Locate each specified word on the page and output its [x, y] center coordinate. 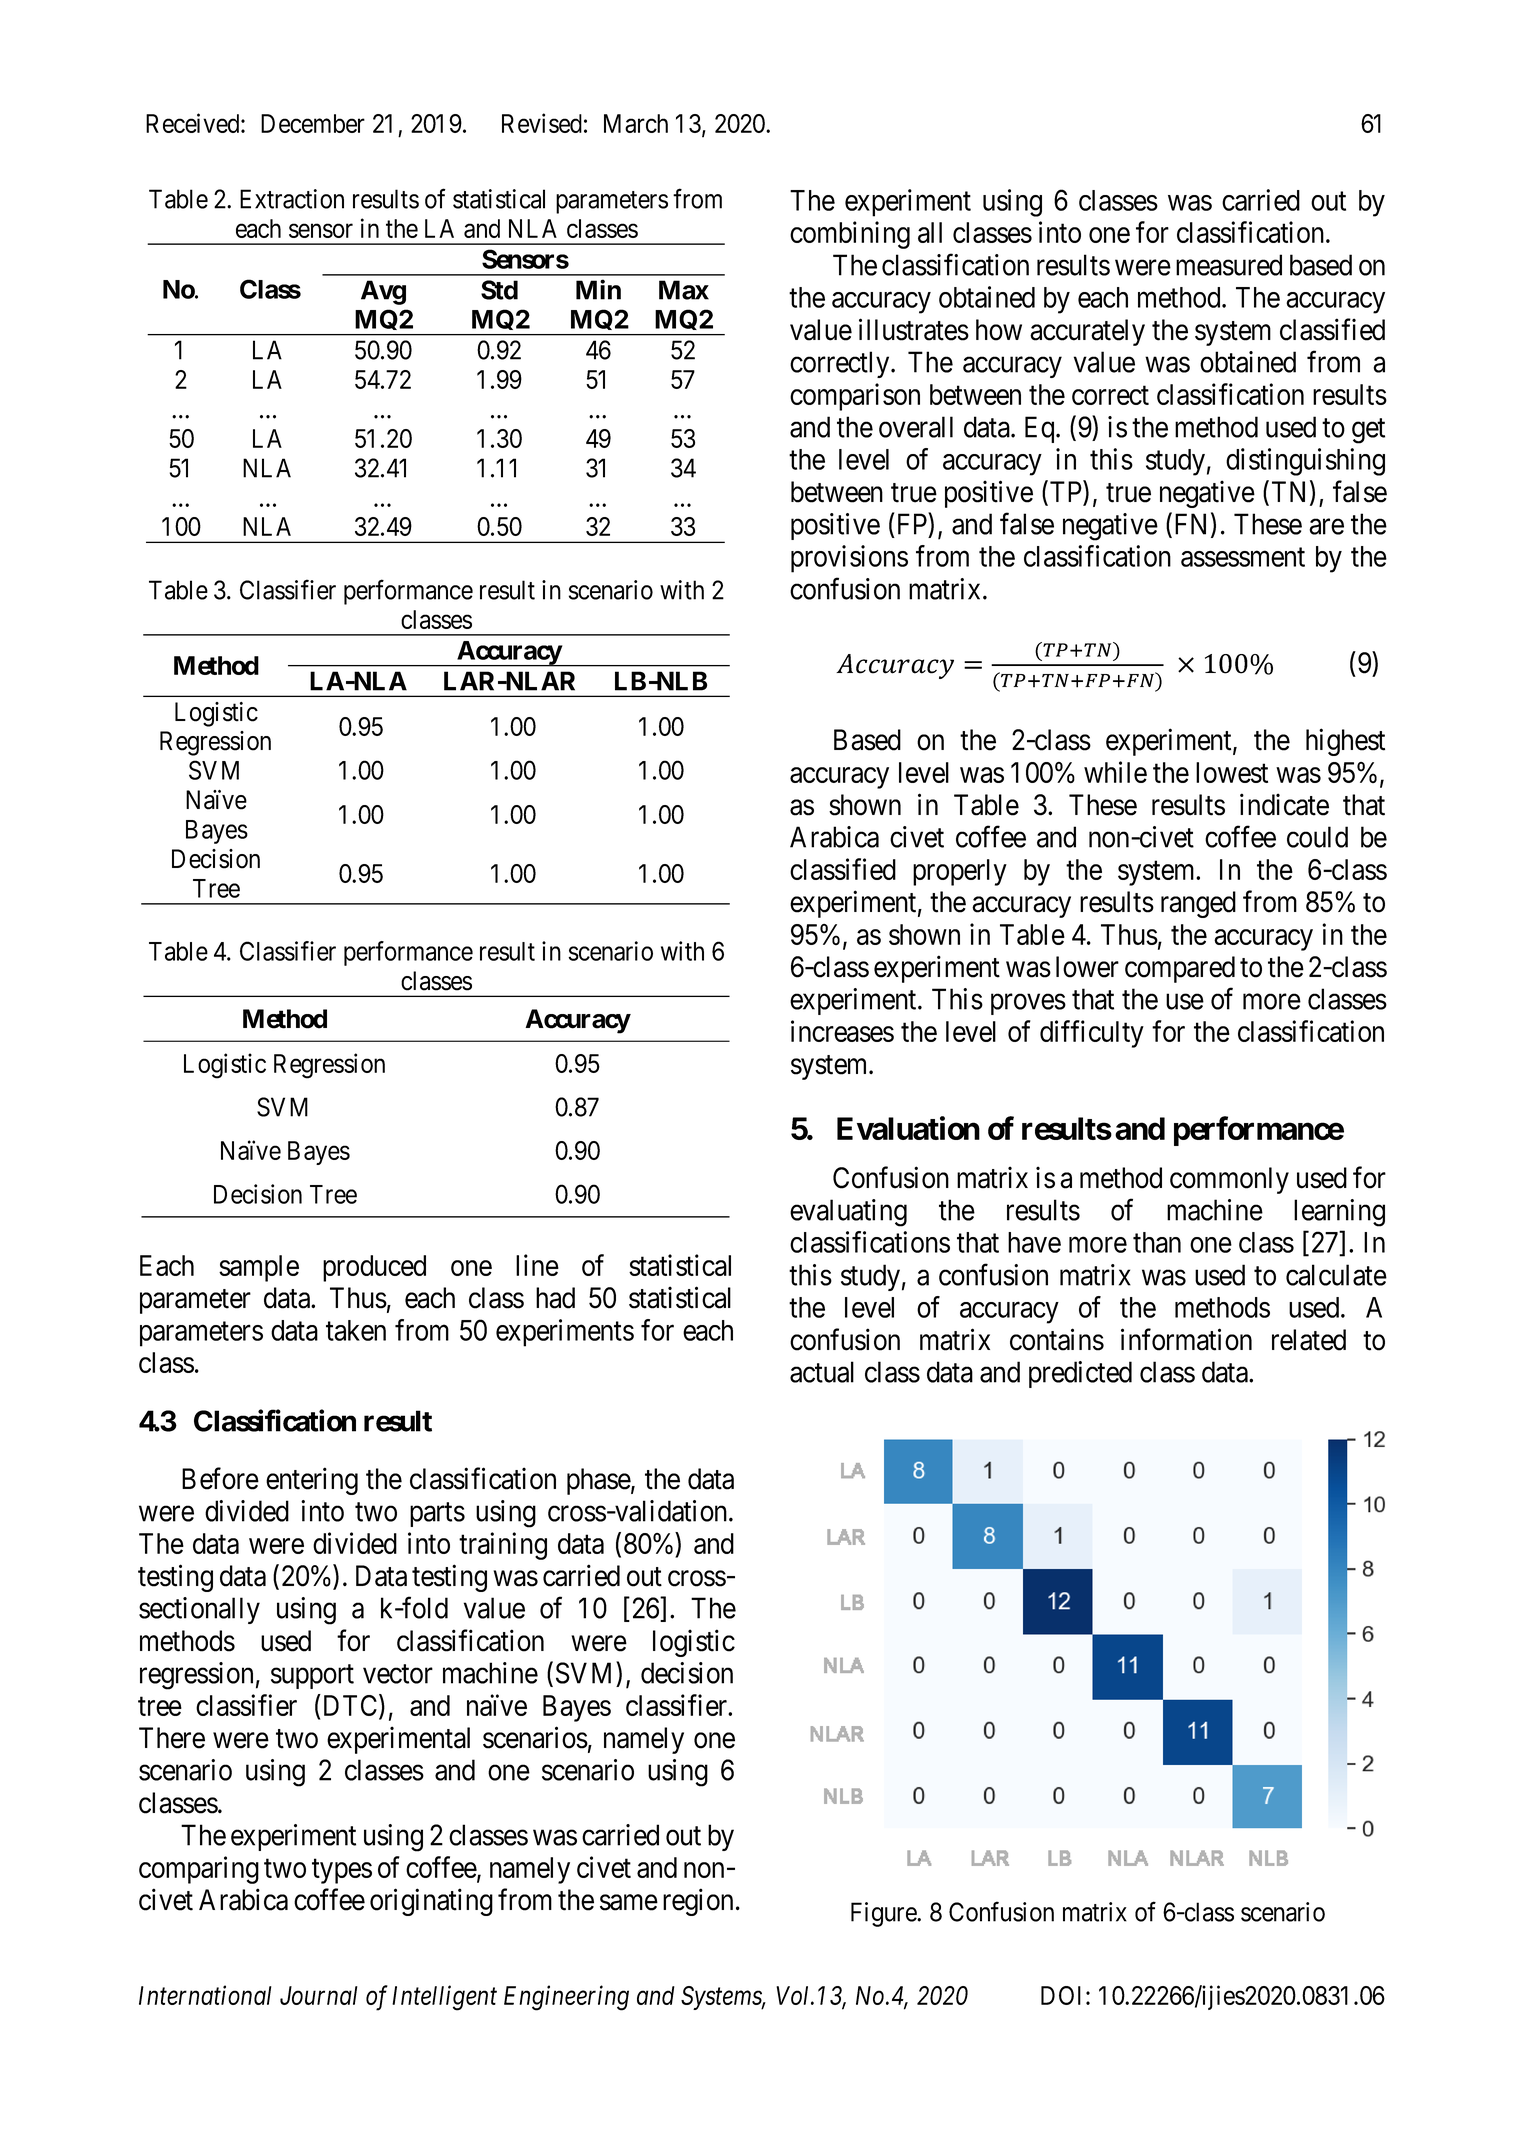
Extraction [292, 199]
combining [850, 235]
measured [1229, 265]
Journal [319, 1995]
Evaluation [908, 1128]
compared [1180, 969]
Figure [884, 1914]
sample [259, 1268]
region [698, 1902]
